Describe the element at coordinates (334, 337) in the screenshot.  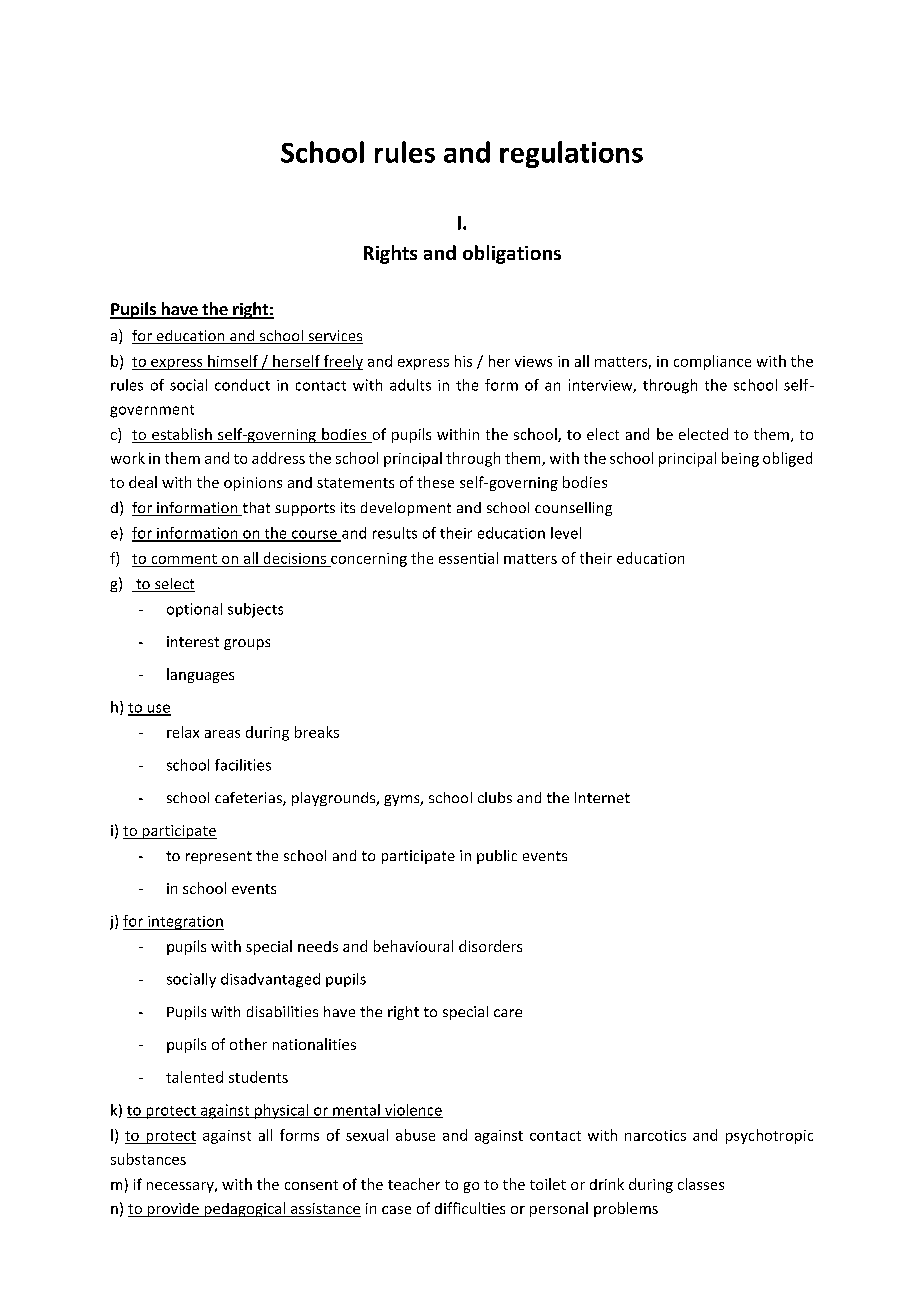
I see `services` at that location.
